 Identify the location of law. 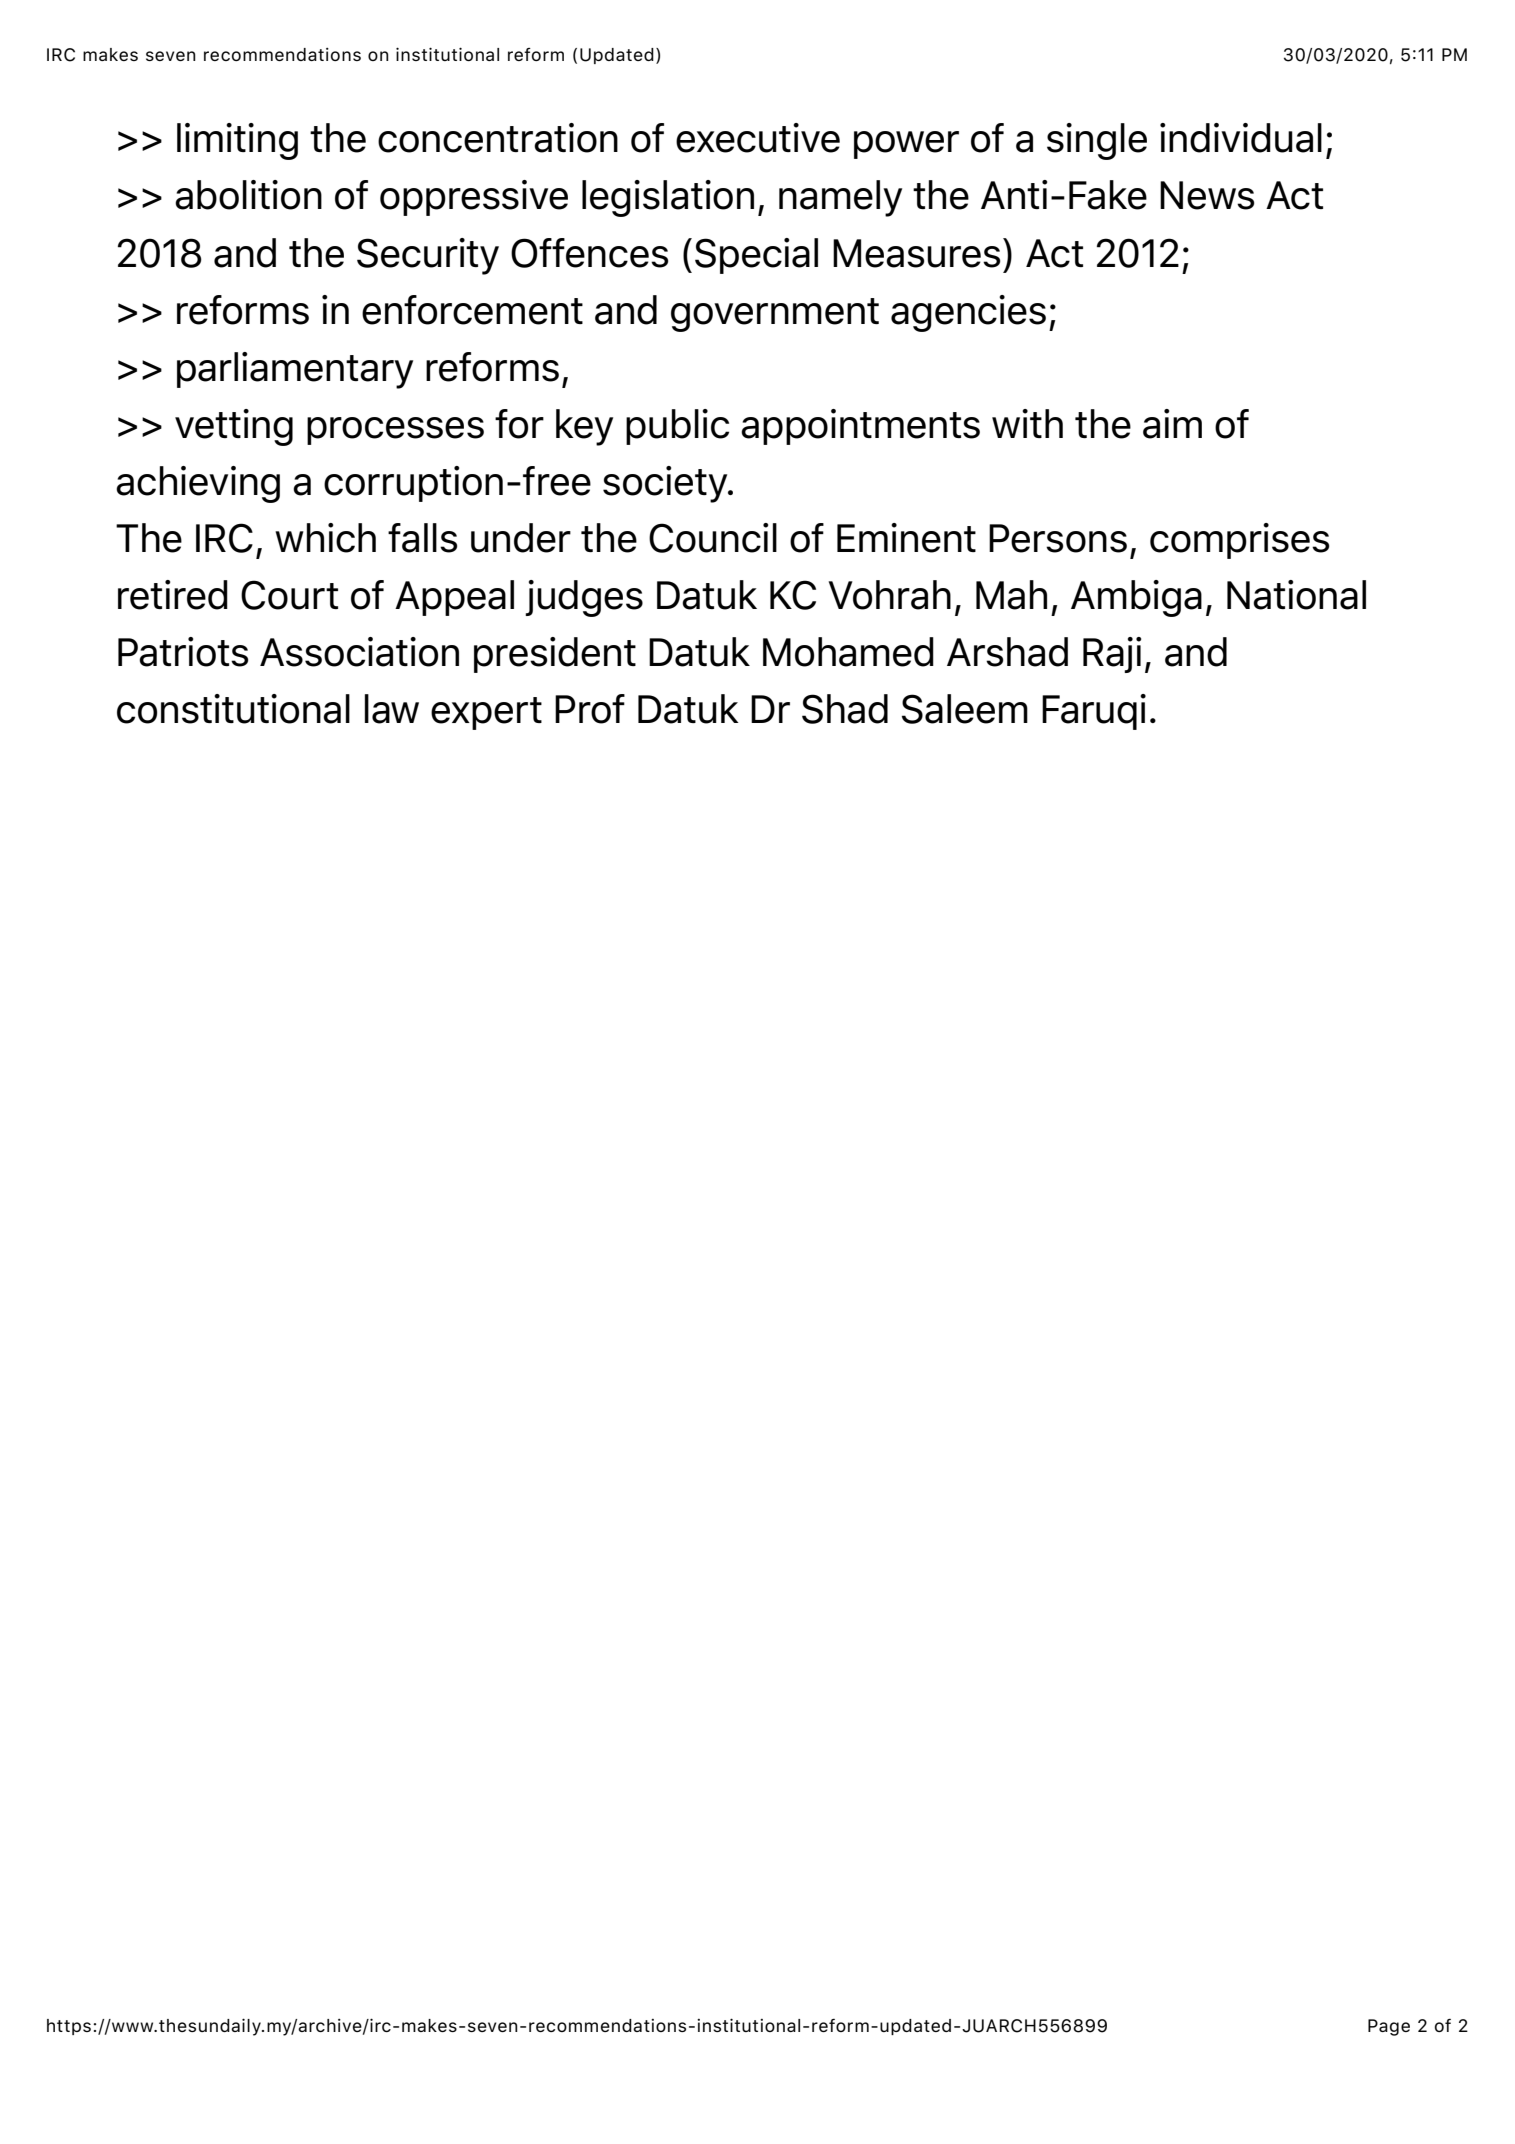
(392, 709).
